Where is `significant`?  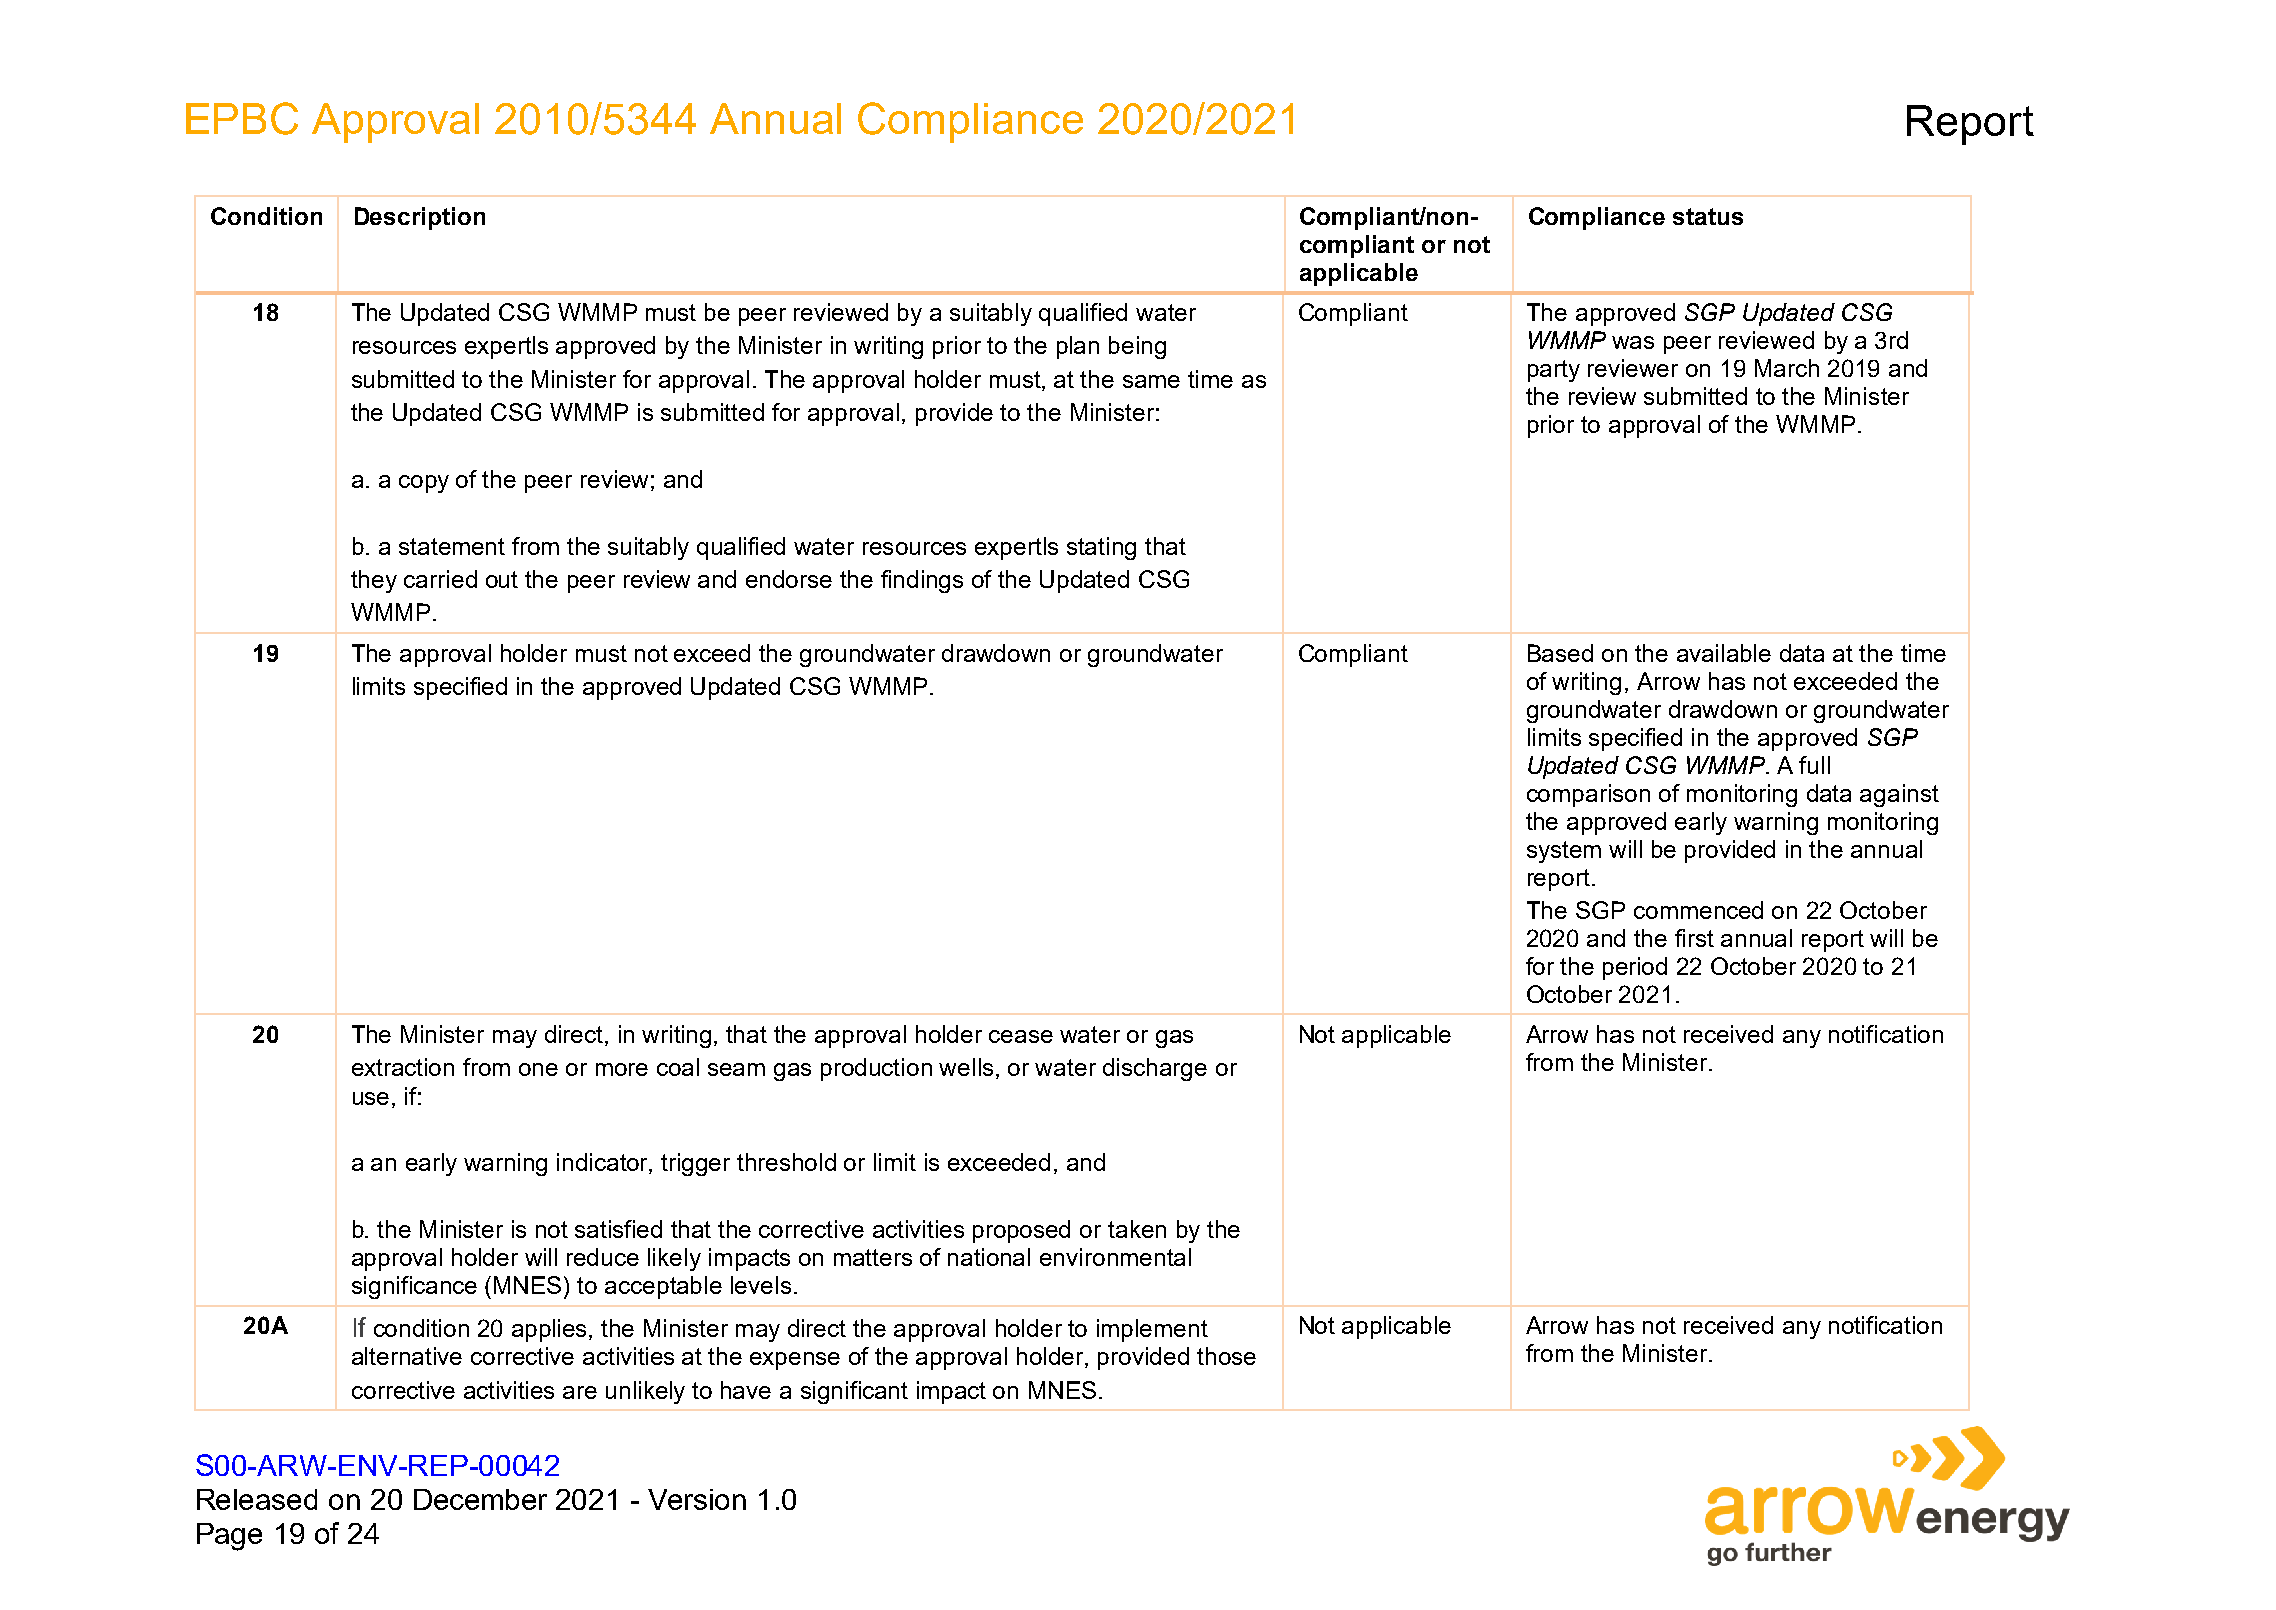 significant is located at coordinates (854, 1392).
